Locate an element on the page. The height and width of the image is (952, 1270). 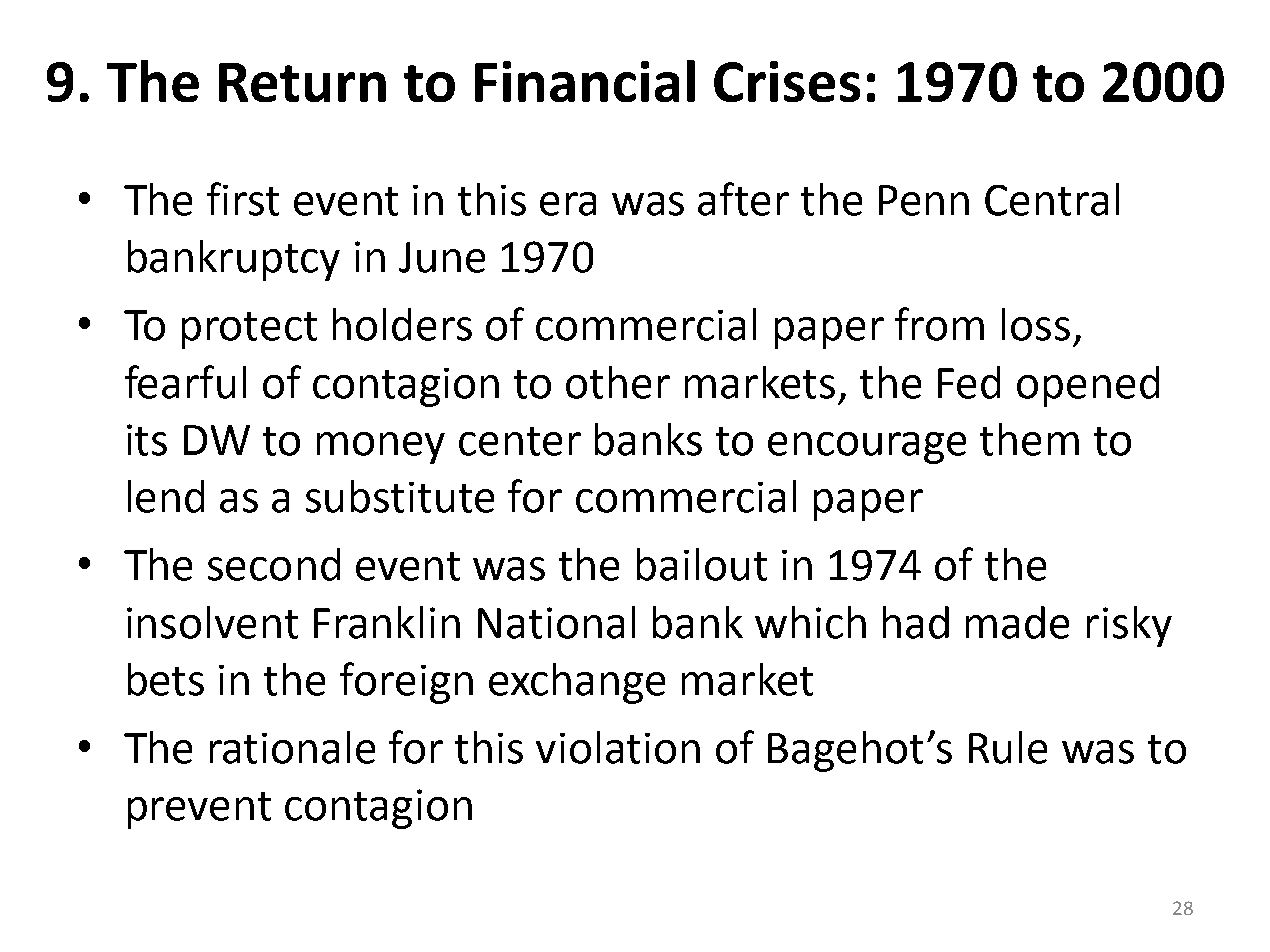
Financial is located at coordinates (585, 81).
